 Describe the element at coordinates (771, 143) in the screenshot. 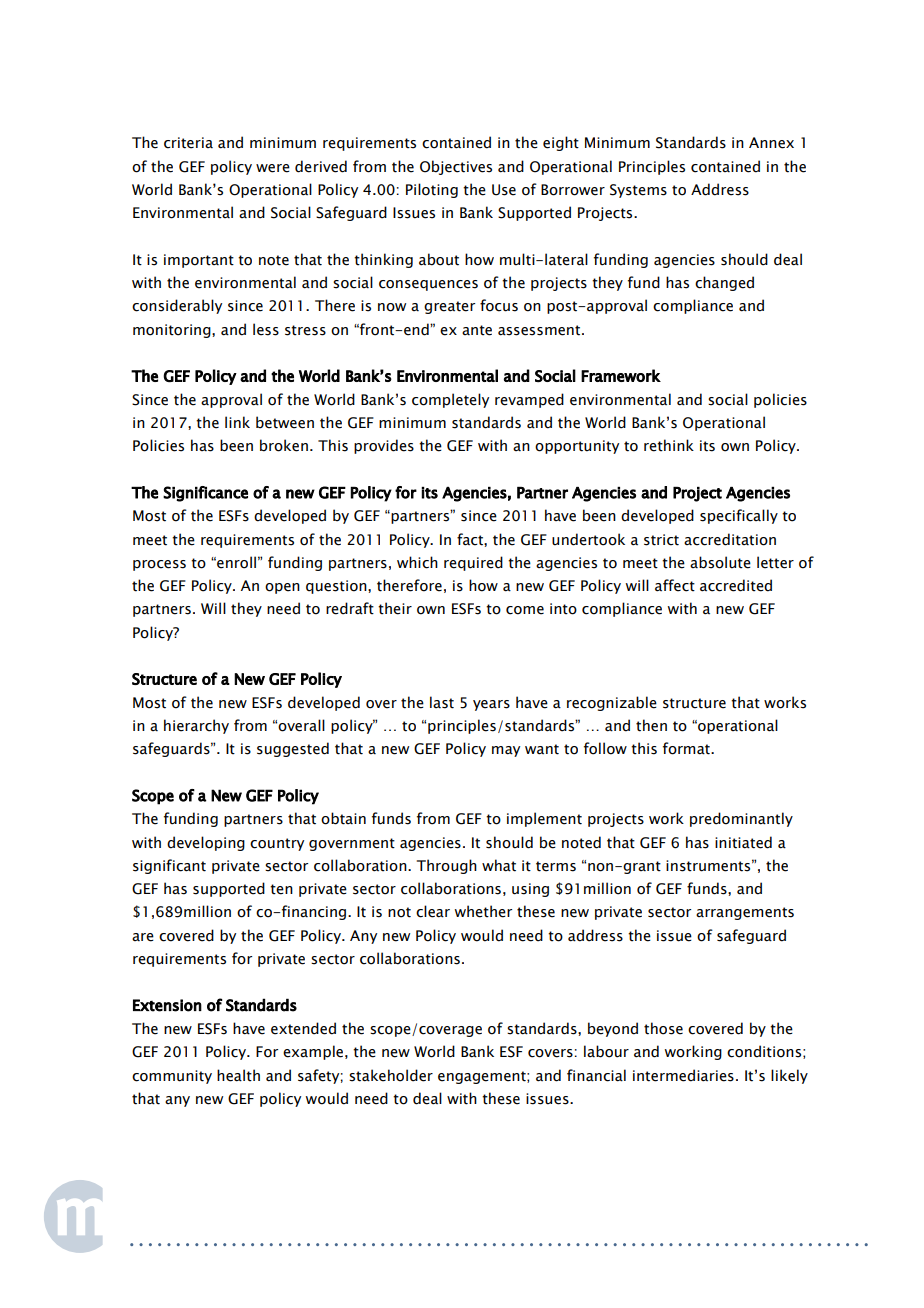

I see `Annex` at that location.
